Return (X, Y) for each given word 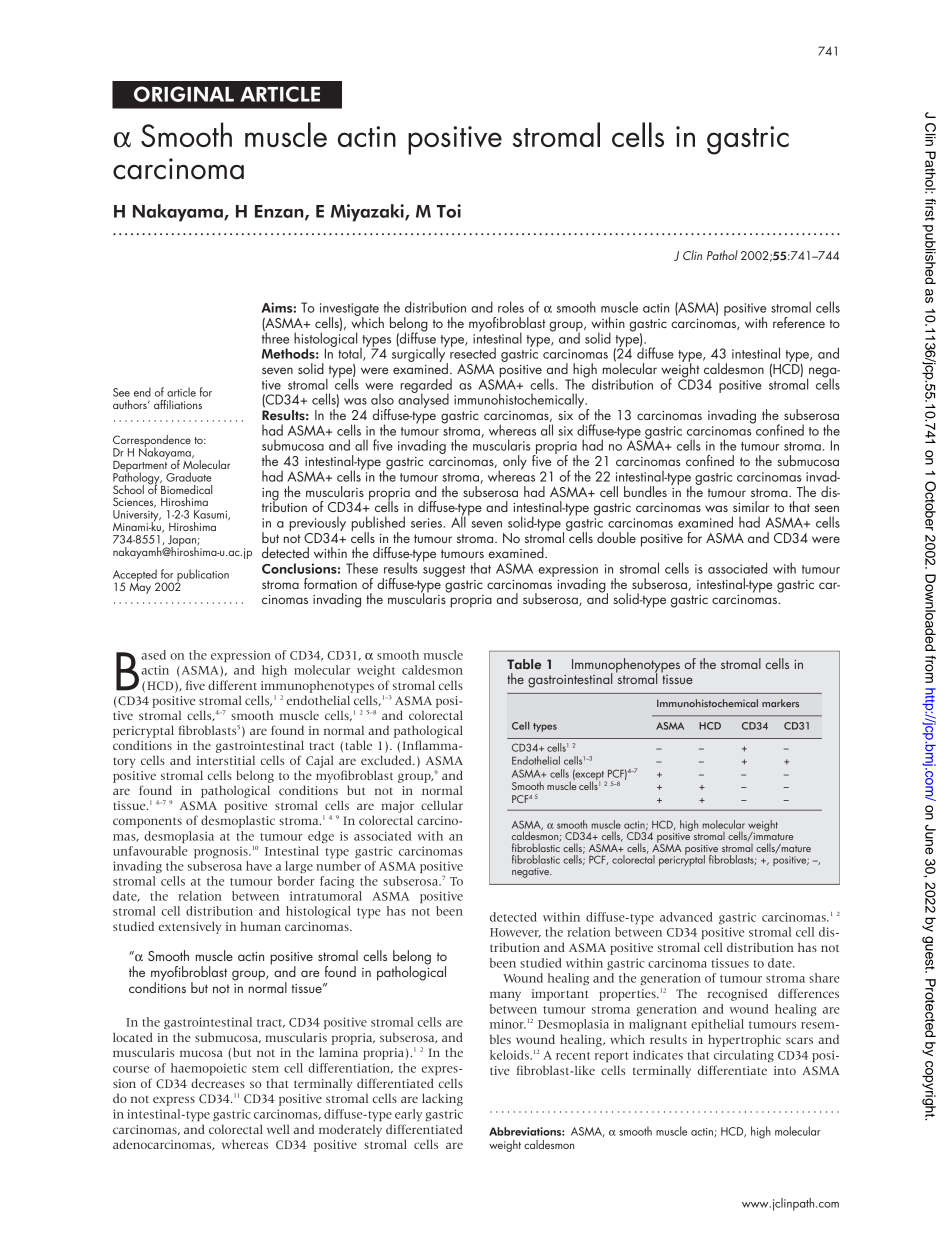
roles (511, 307)
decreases (218, 1083)
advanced (686, 917)
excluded (387, 760)
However (515, 933)
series (426, 523)
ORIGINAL (184, 94)
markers (780, 703)
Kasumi (211, 515)
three (275, 337)
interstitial (226, 760)
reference (799, 322)
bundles (645, 491)
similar (751, 506)
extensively (190, 928)
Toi (449, 211)
